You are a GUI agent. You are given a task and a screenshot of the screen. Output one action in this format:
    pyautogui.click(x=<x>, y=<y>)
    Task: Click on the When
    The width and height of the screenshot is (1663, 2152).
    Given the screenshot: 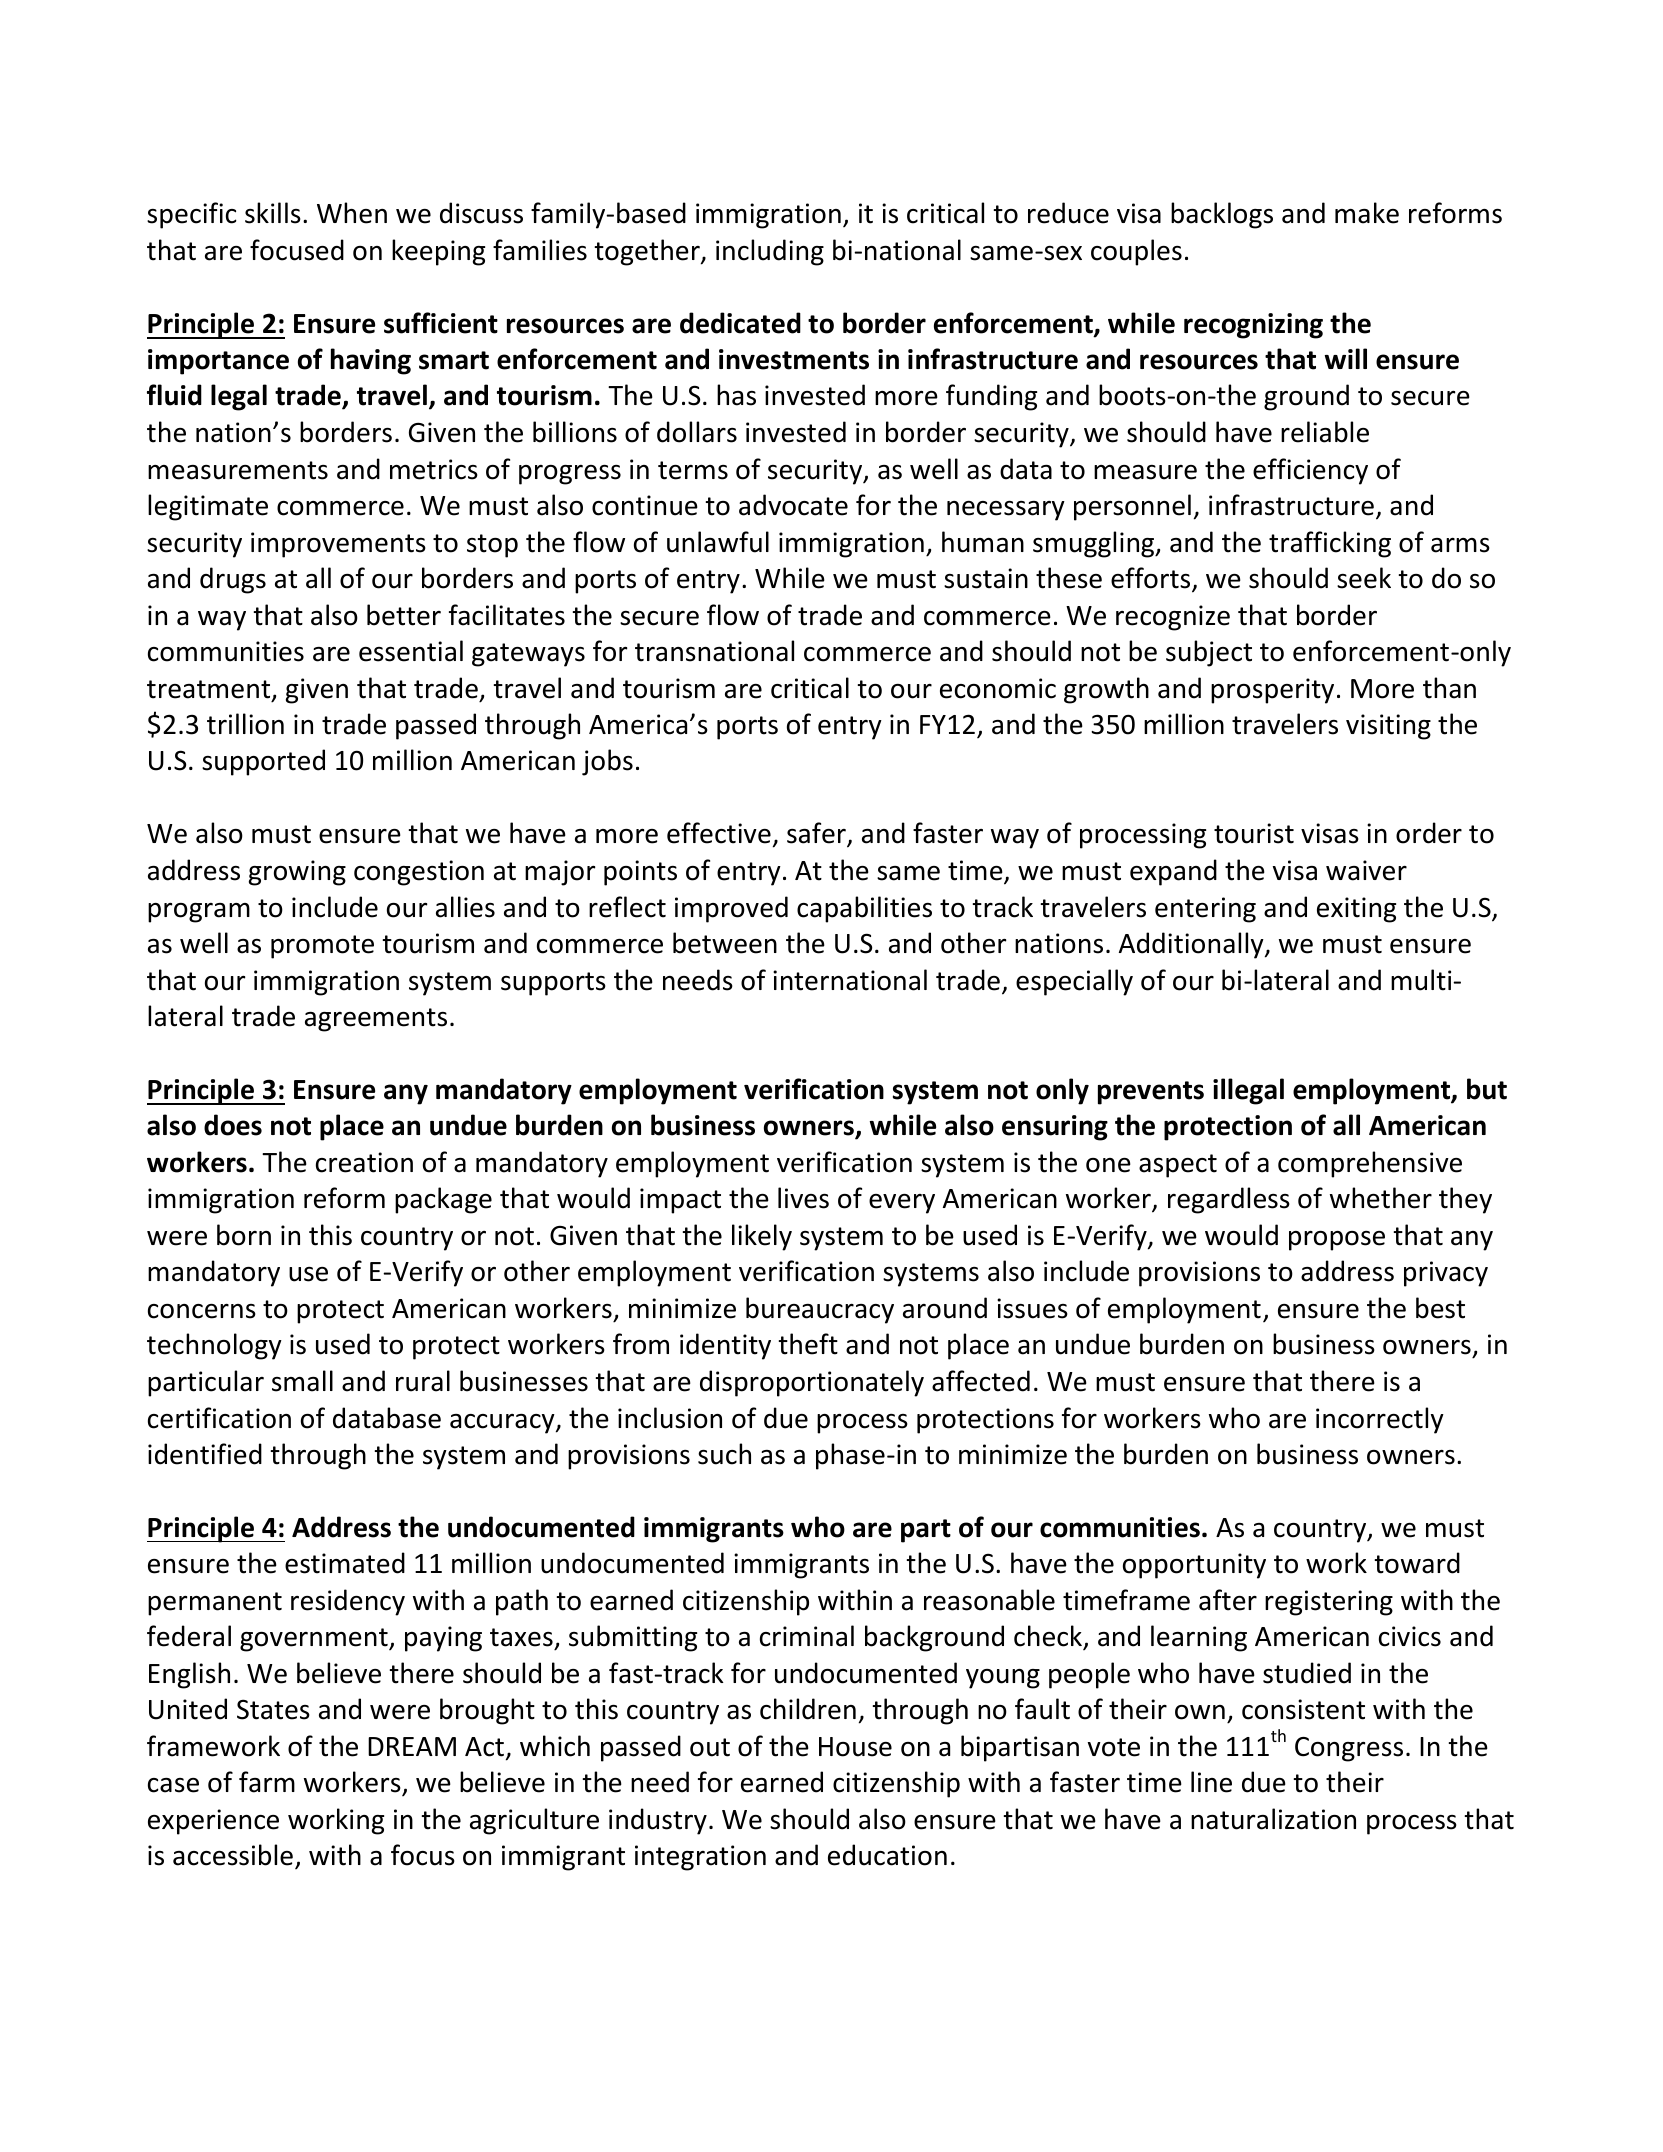 What is the action you would take?
    pyautogui.click(x=352, y=213)
